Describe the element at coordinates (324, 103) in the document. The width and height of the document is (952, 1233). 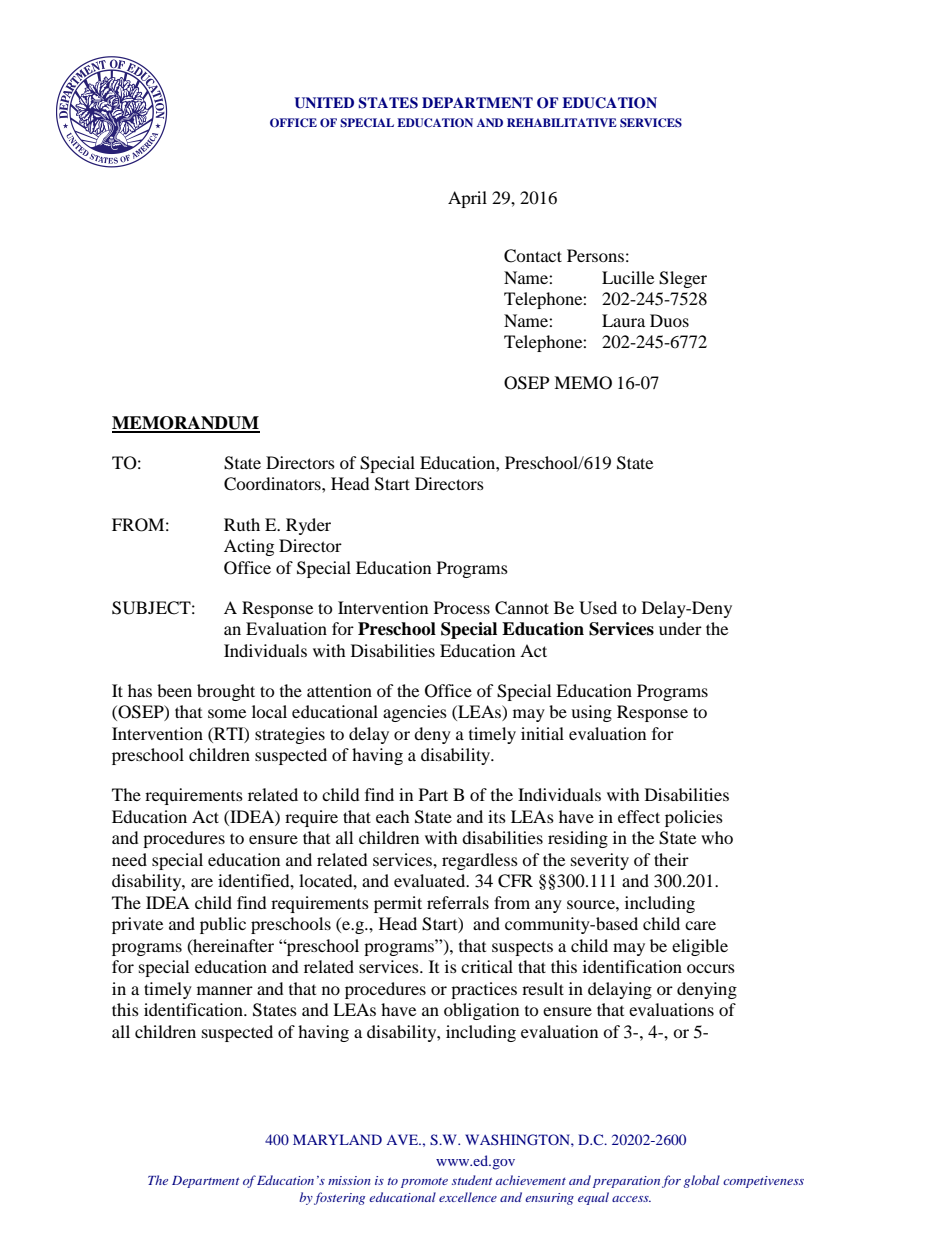
I see `UNITED` at that location.
